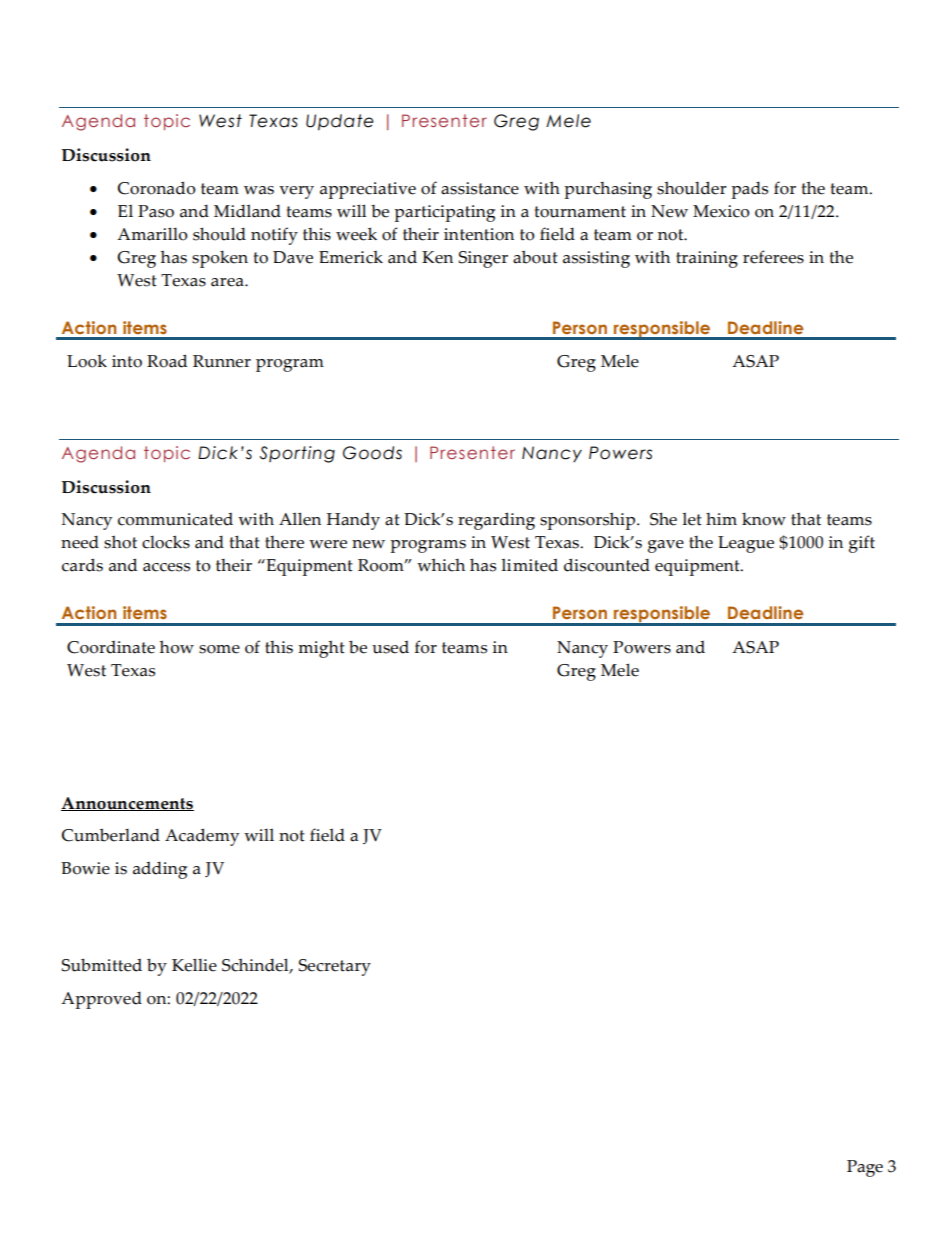 The height and width of the screenshot is (1233, 952). I want to click on know, so click(764, 519).
